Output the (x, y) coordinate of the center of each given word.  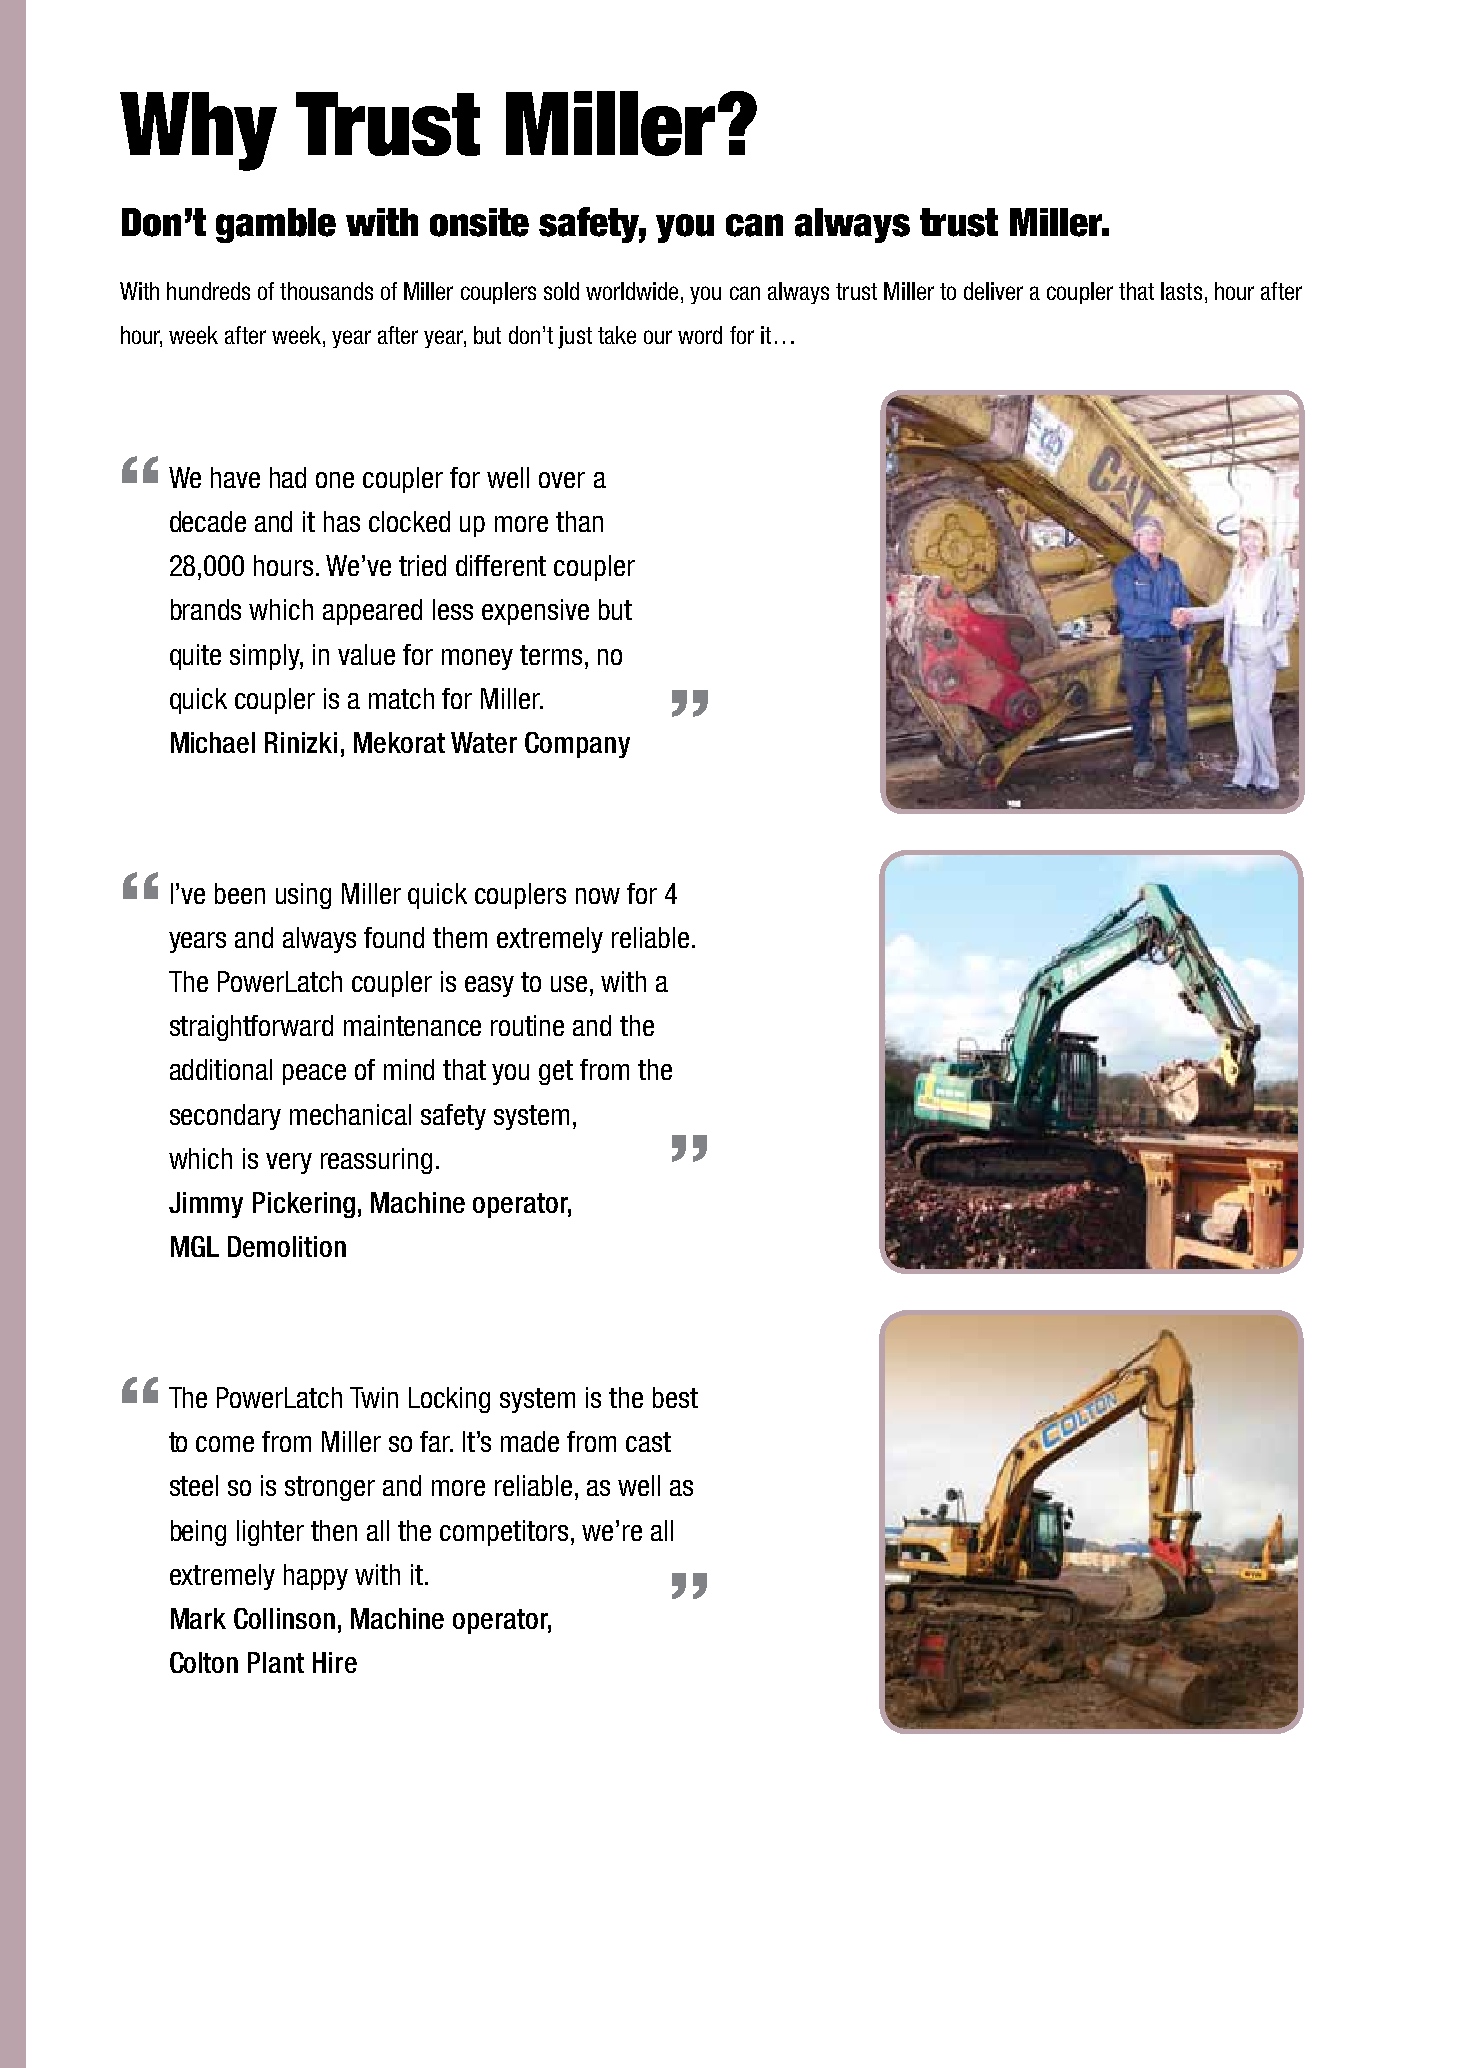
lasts (1181, 291)
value (366, 654)
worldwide (632, 291)
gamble (276, 225)
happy (316, 1577)
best (675, 1397)
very (289, 1163)
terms (551, 655)
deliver (993, 291)
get (556, 1072)
